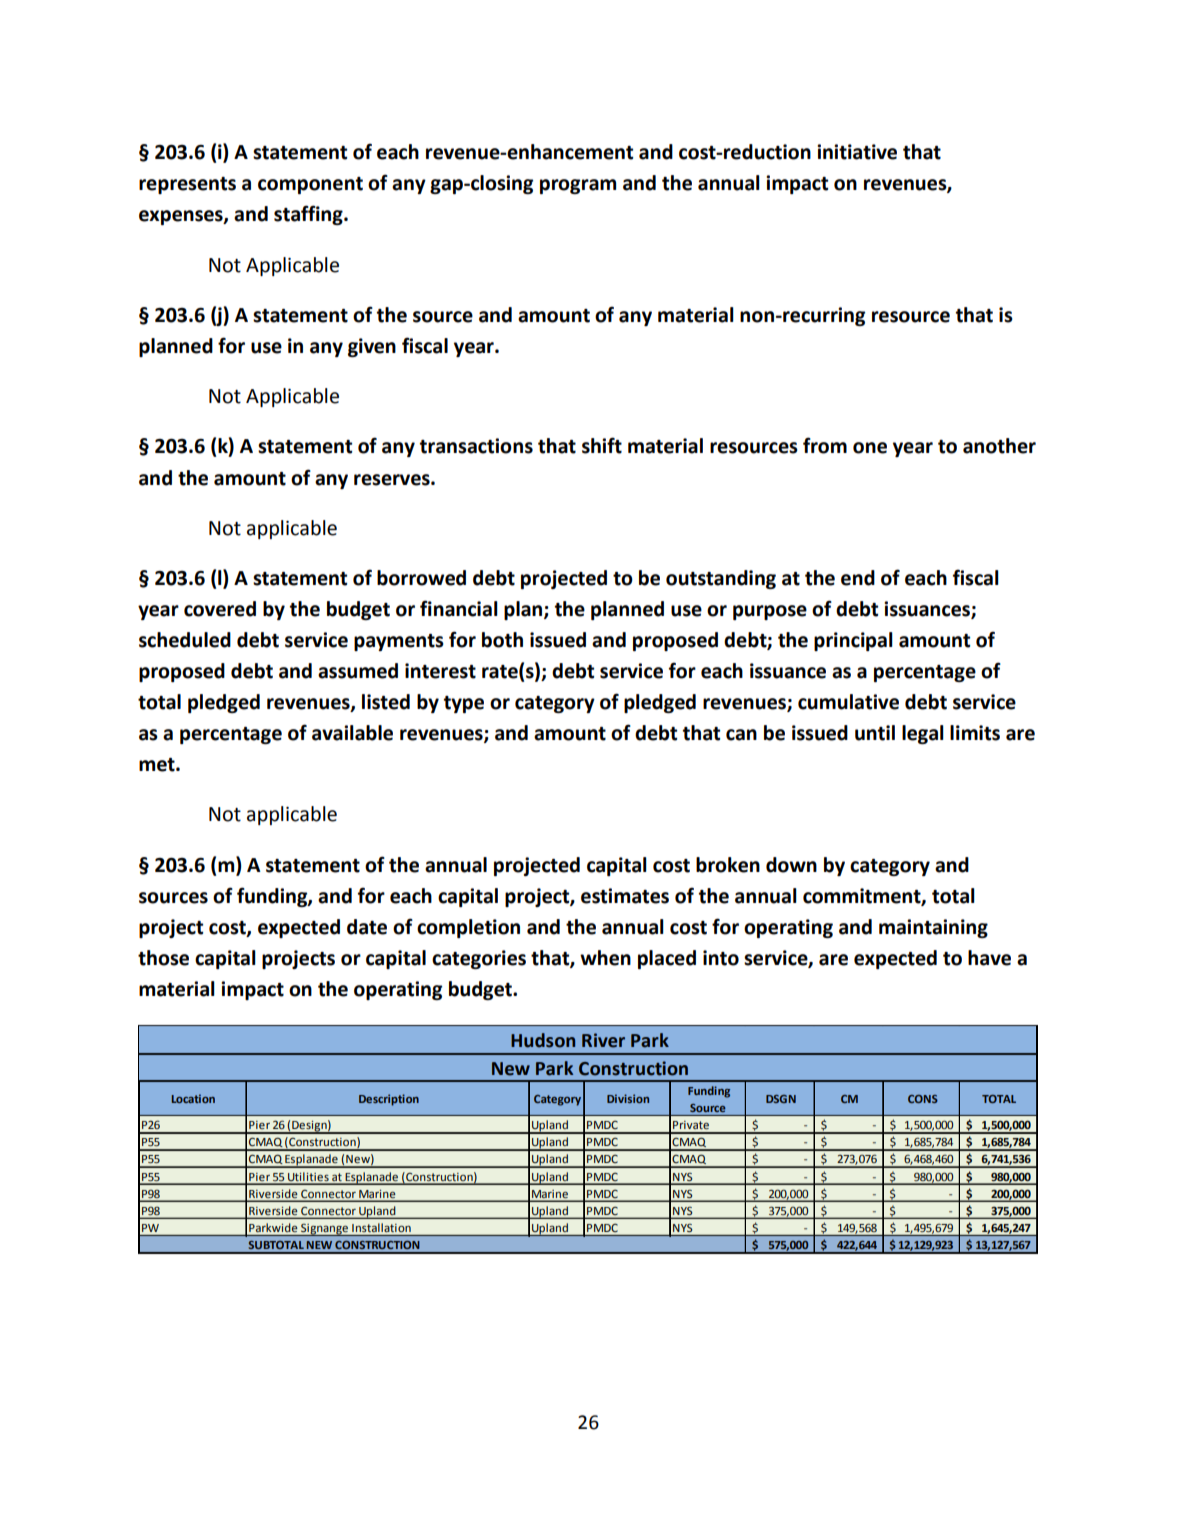 This screenshot has height=1523, width=1177. What do you see at coordinates (310, 185) in the screenshot?
I see `component` at bounding box center [310, 185].
